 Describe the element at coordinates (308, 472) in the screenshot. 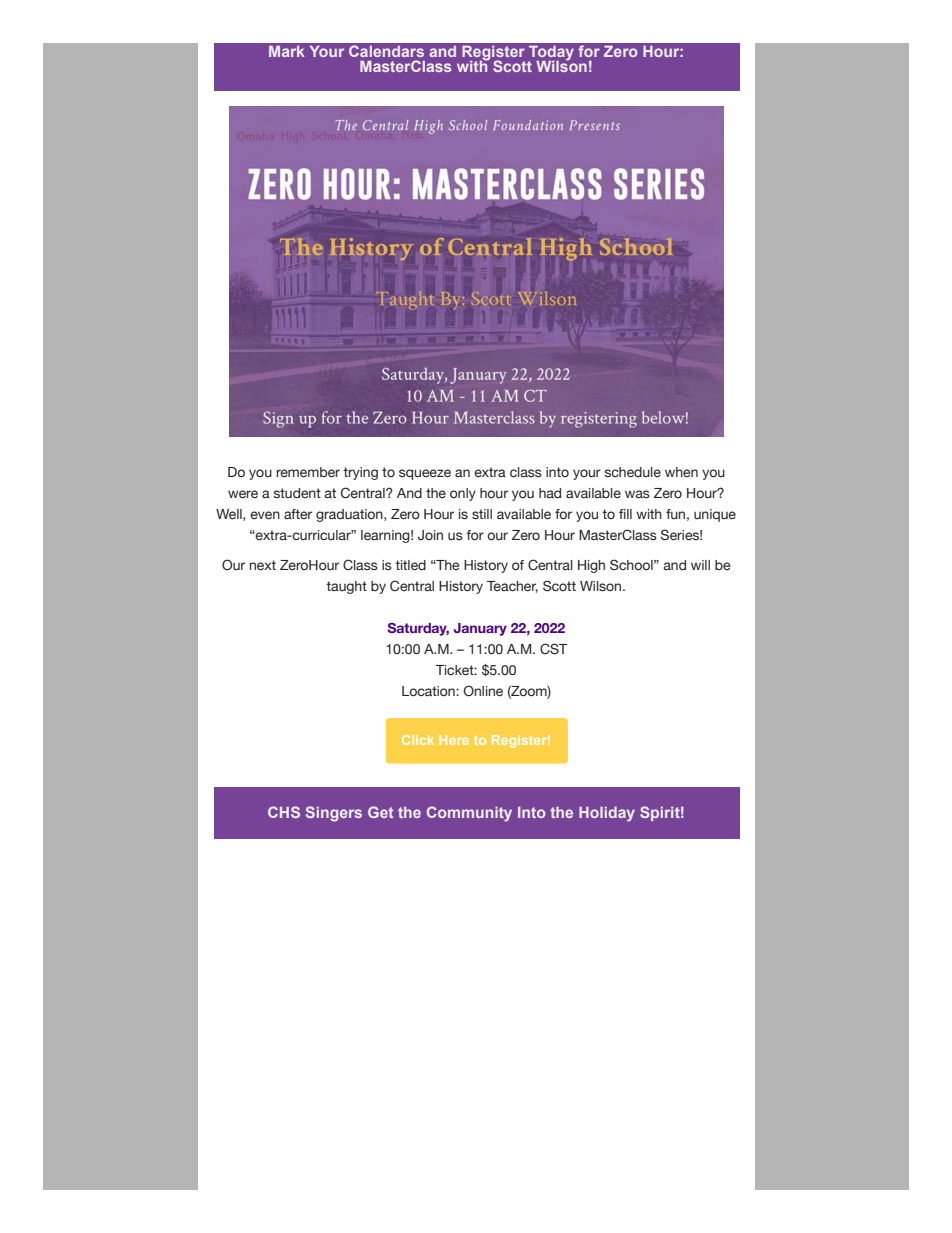

I see `remember` at that location.
